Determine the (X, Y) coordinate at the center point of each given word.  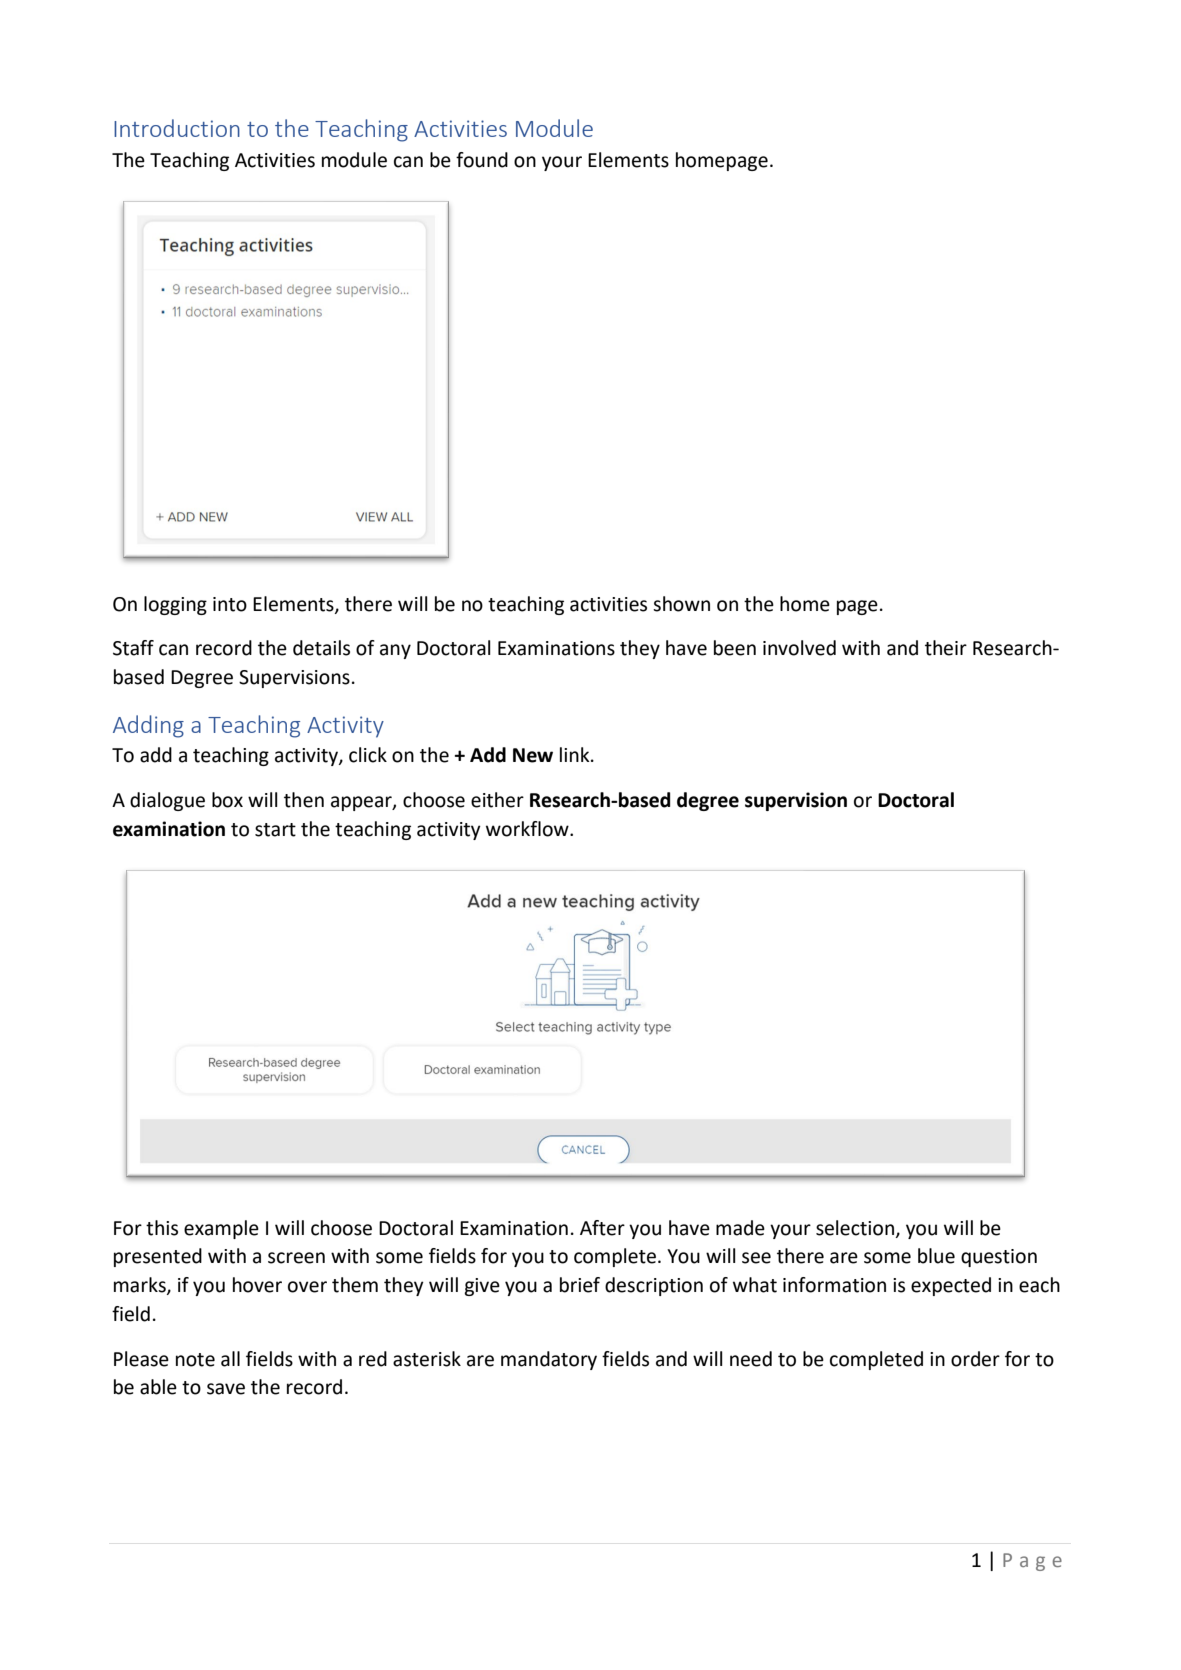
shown (681, 604)
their (946, 648)
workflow (528, 829)
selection (856, 1228)
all (230, 1359)
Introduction (177, 128)
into (230, 604)
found (482, 160)
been (735, 648)
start (275, 830)
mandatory (549, 1360)
